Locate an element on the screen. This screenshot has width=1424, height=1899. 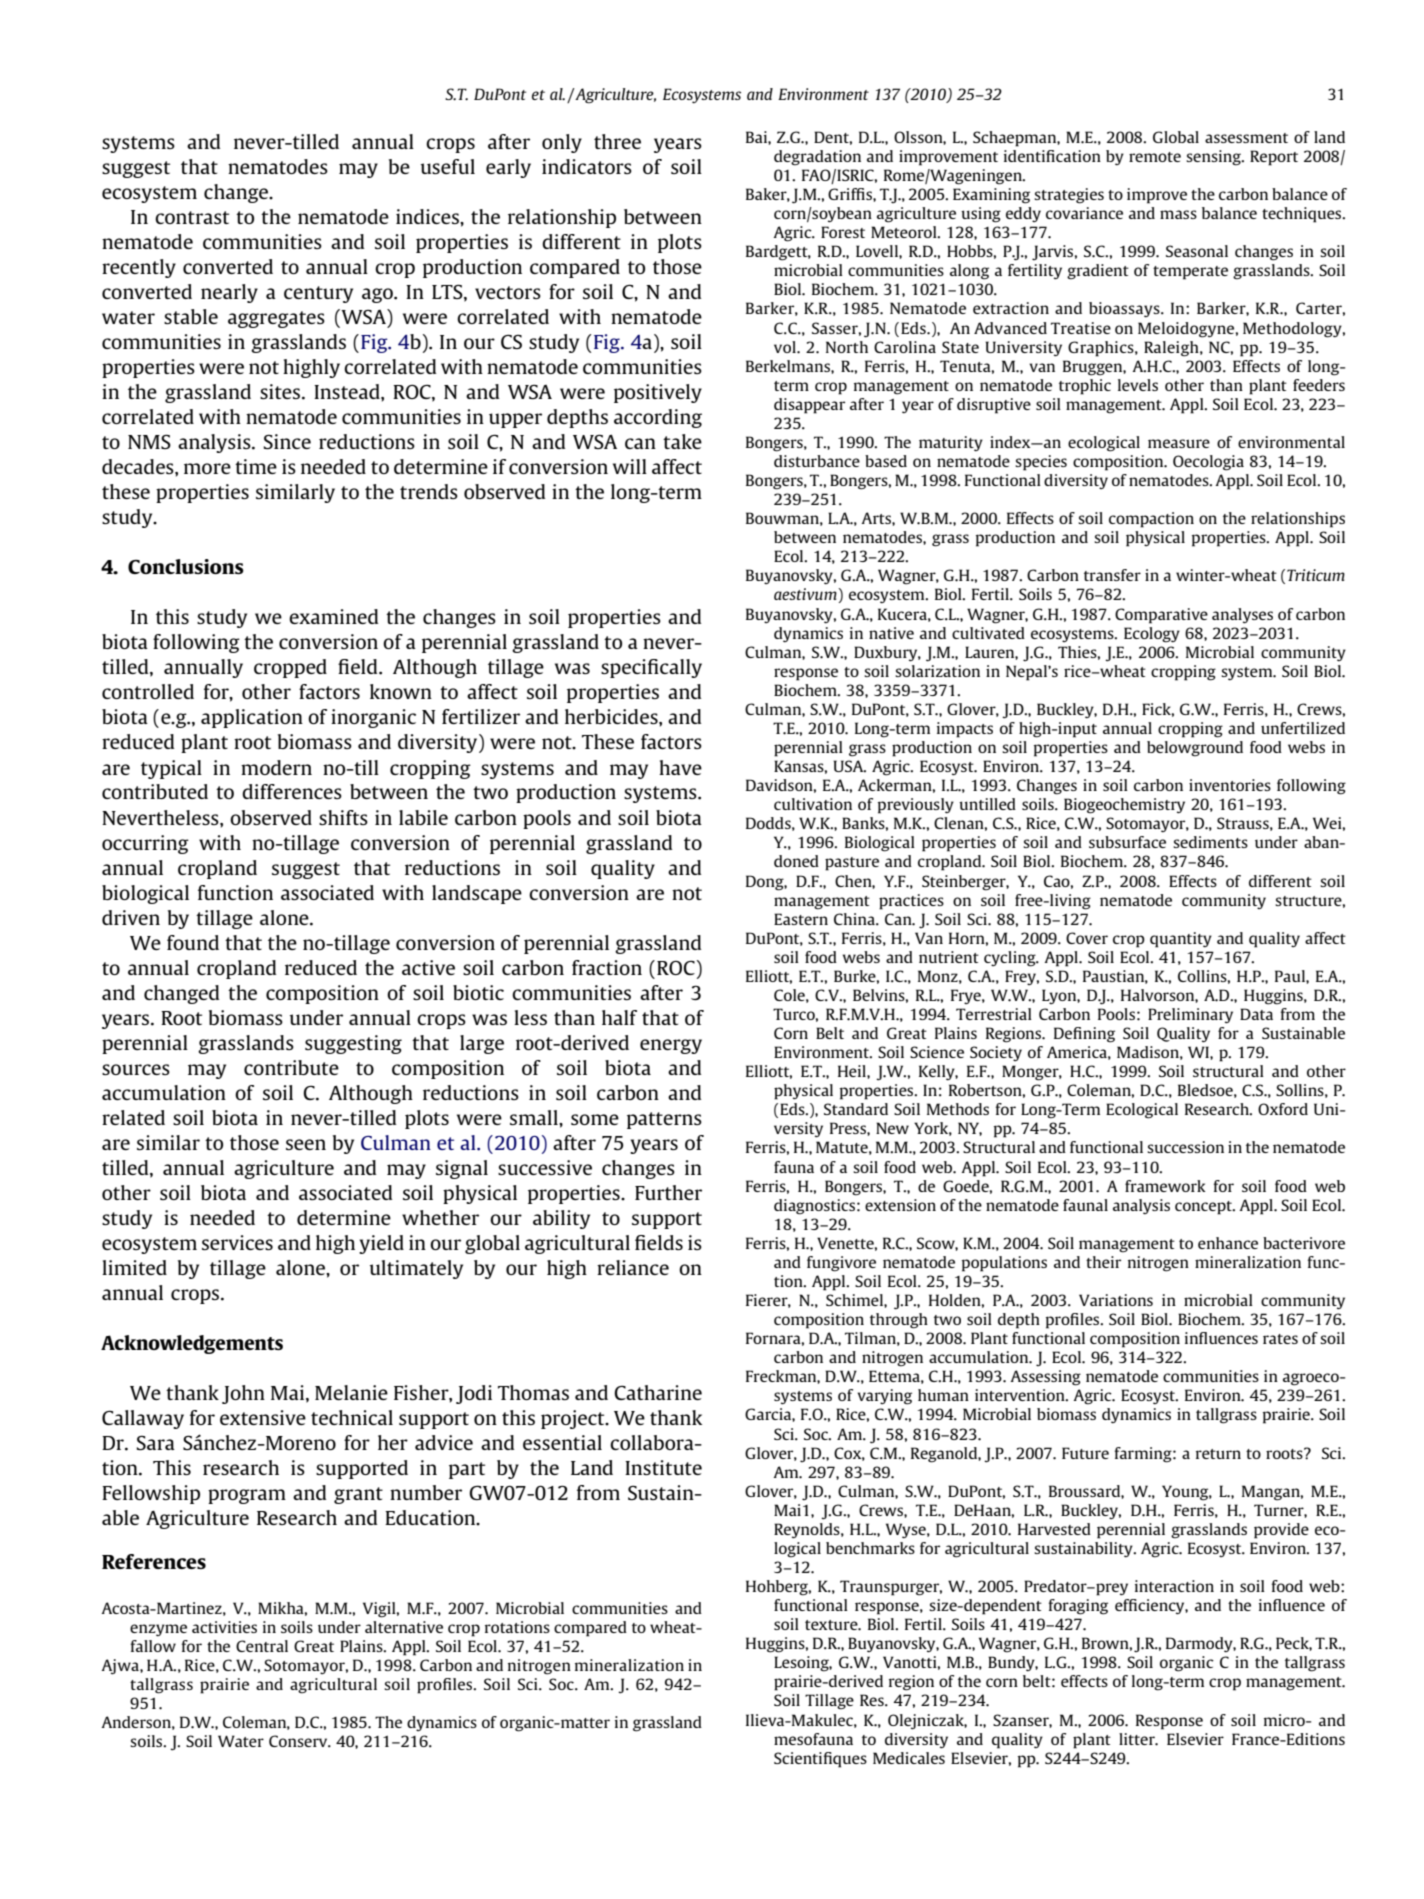
will is located at coordinates (630, 466).
